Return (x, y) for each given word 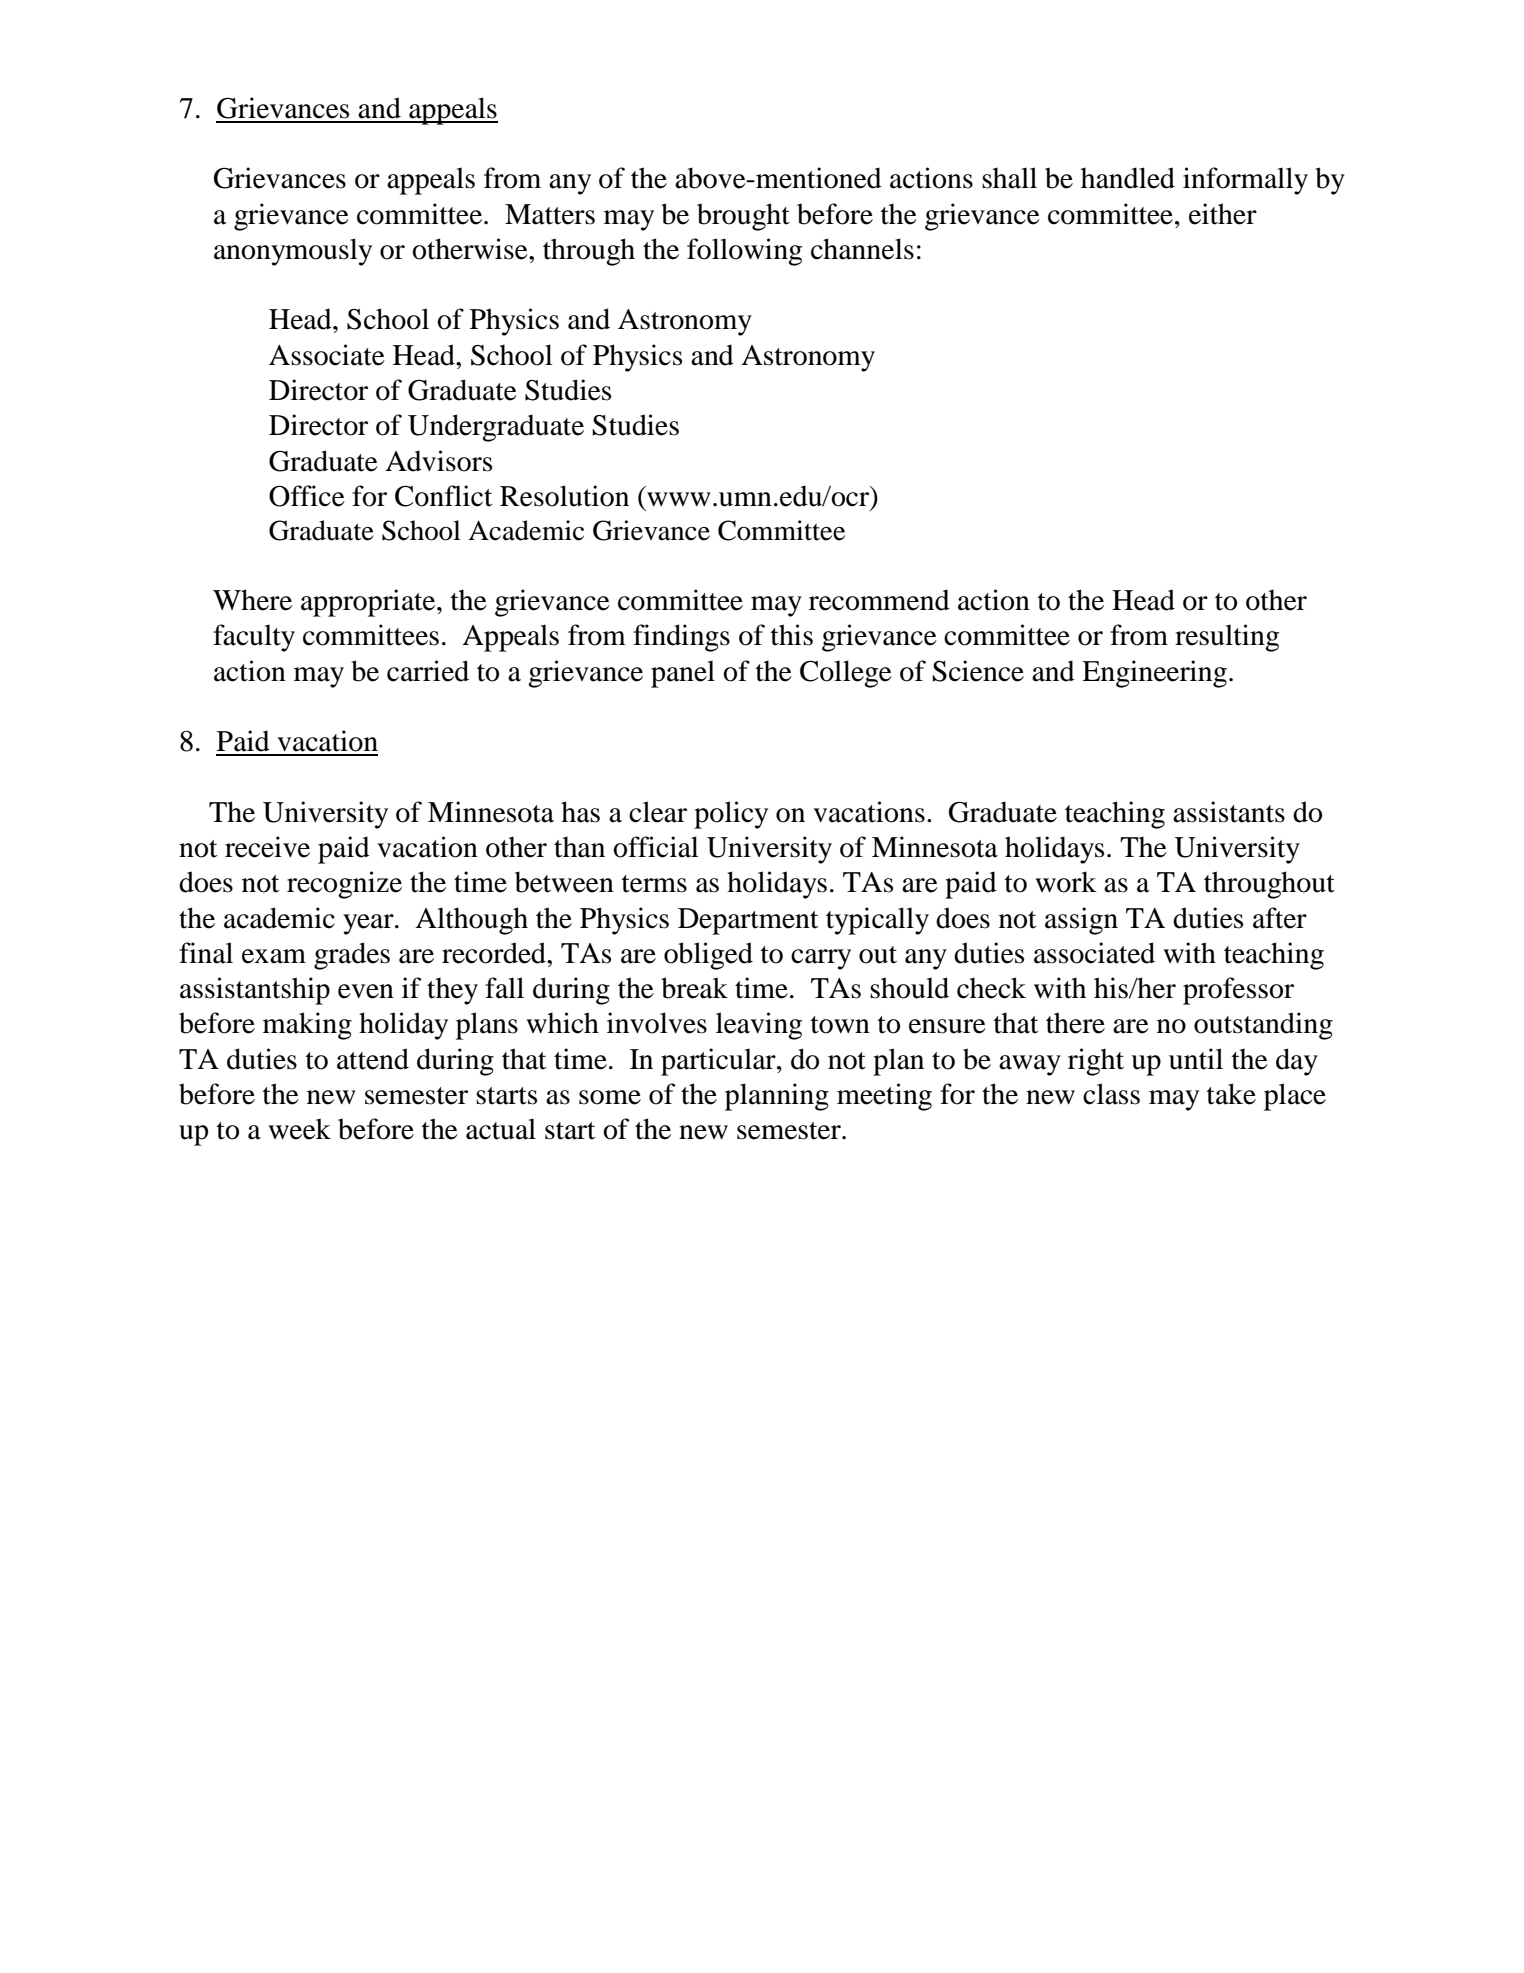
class (1111, 1094)
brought (743, 217)
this (792, 635)
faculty (254, 638)
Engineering (1154, 674)
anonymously (293, 252)
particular (719, 1062)
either (1223, 214)
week (299, 1129)
